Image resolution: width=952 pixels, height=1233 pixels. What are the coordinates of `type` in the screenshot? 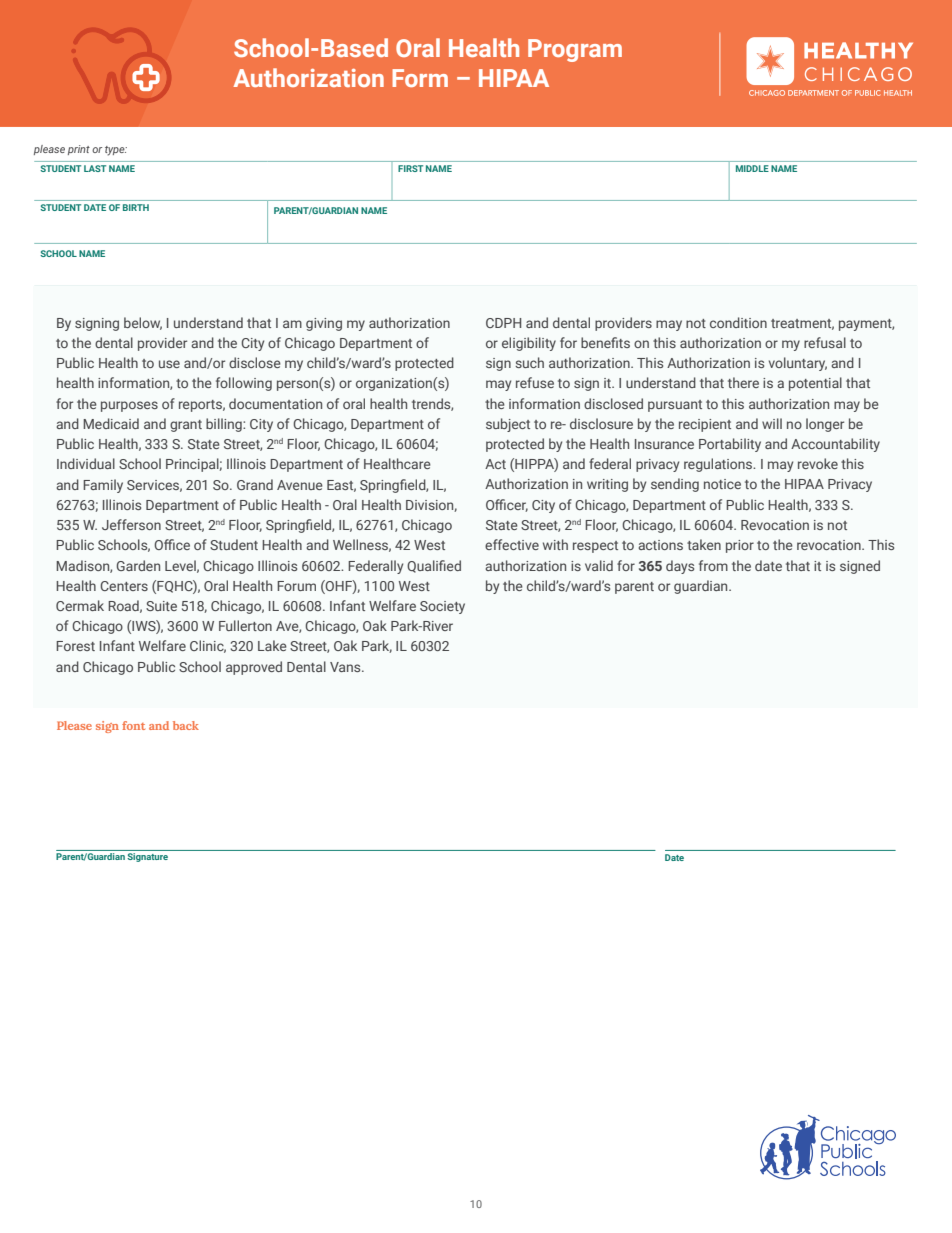 It's located at (116, 151).
